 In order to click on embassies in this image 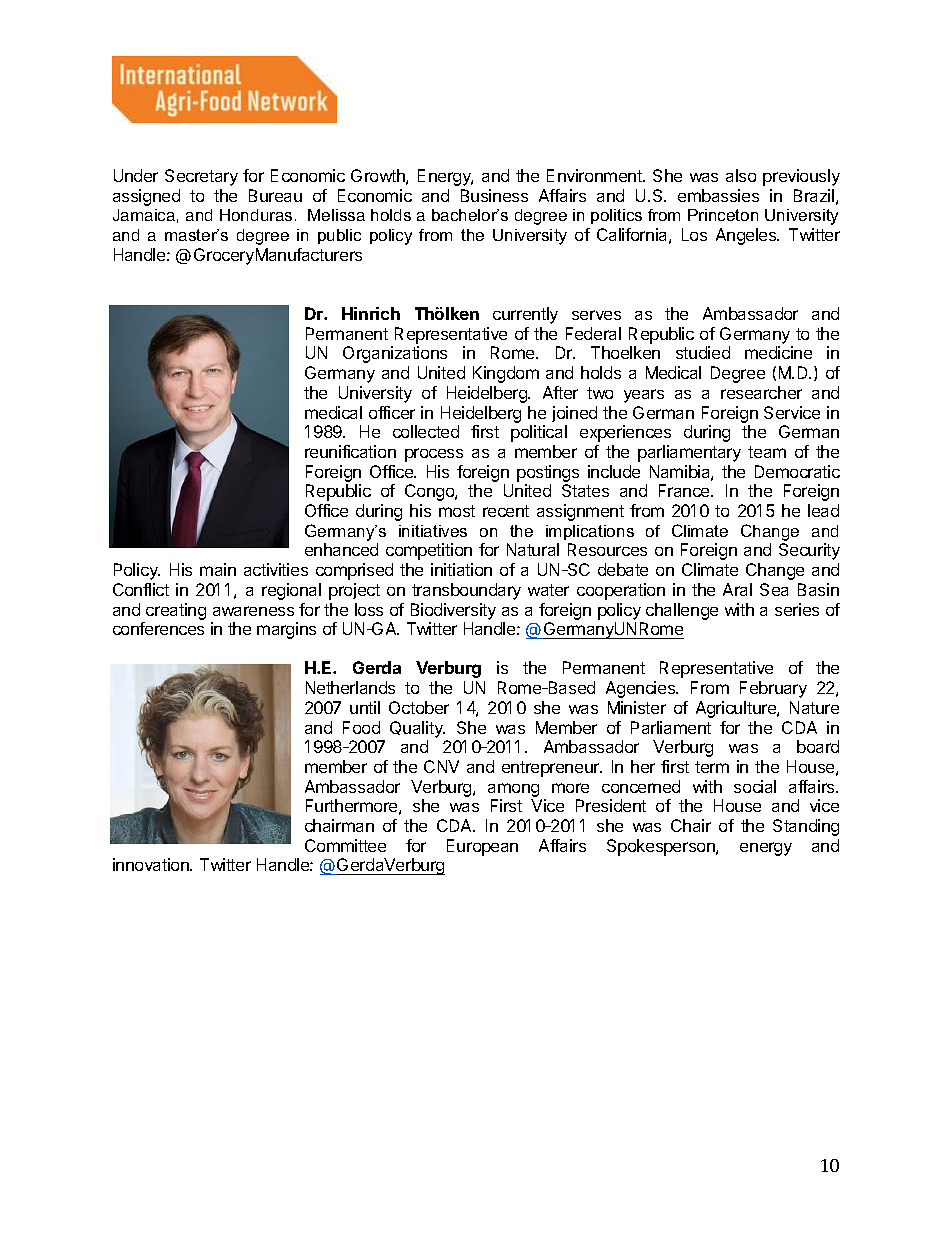, I will do `click(718, 195)`.
